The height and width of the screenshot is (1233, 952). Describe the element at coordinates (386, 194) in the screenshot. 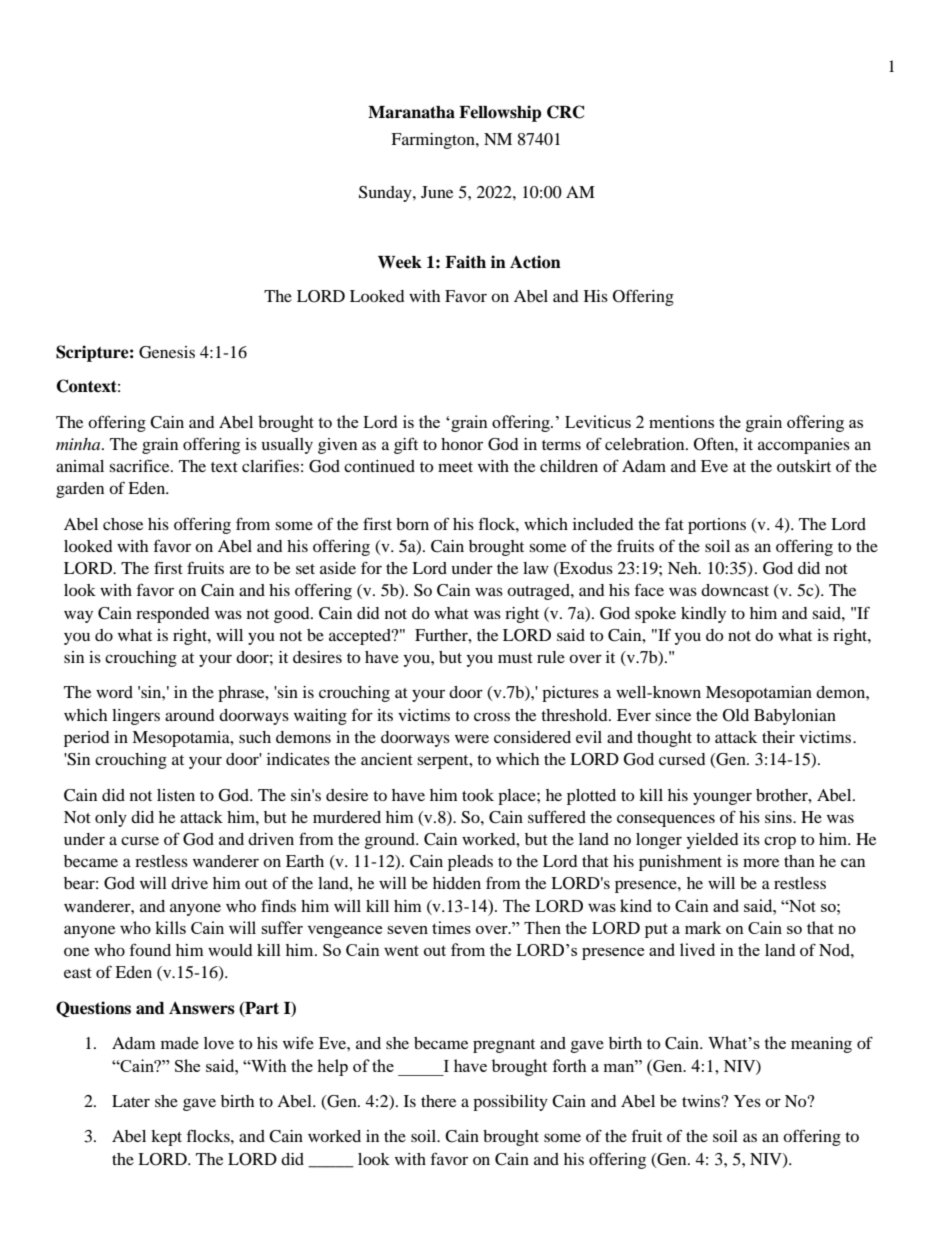

I see `Sunday` at that location.
